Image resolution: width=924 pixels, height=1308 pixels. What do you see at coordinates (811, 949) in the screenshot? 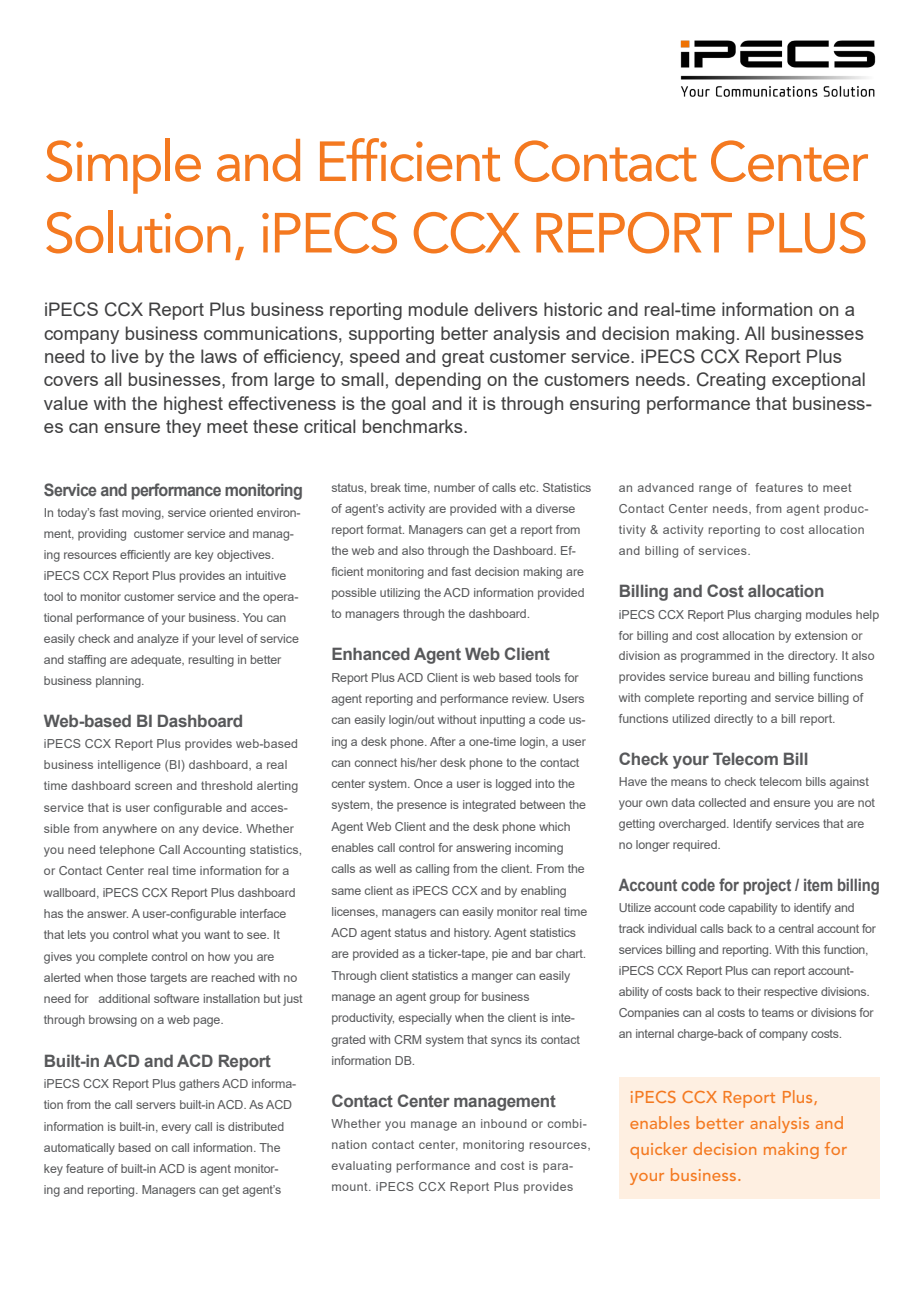
I see `this` at bounding box center [811, 949].
